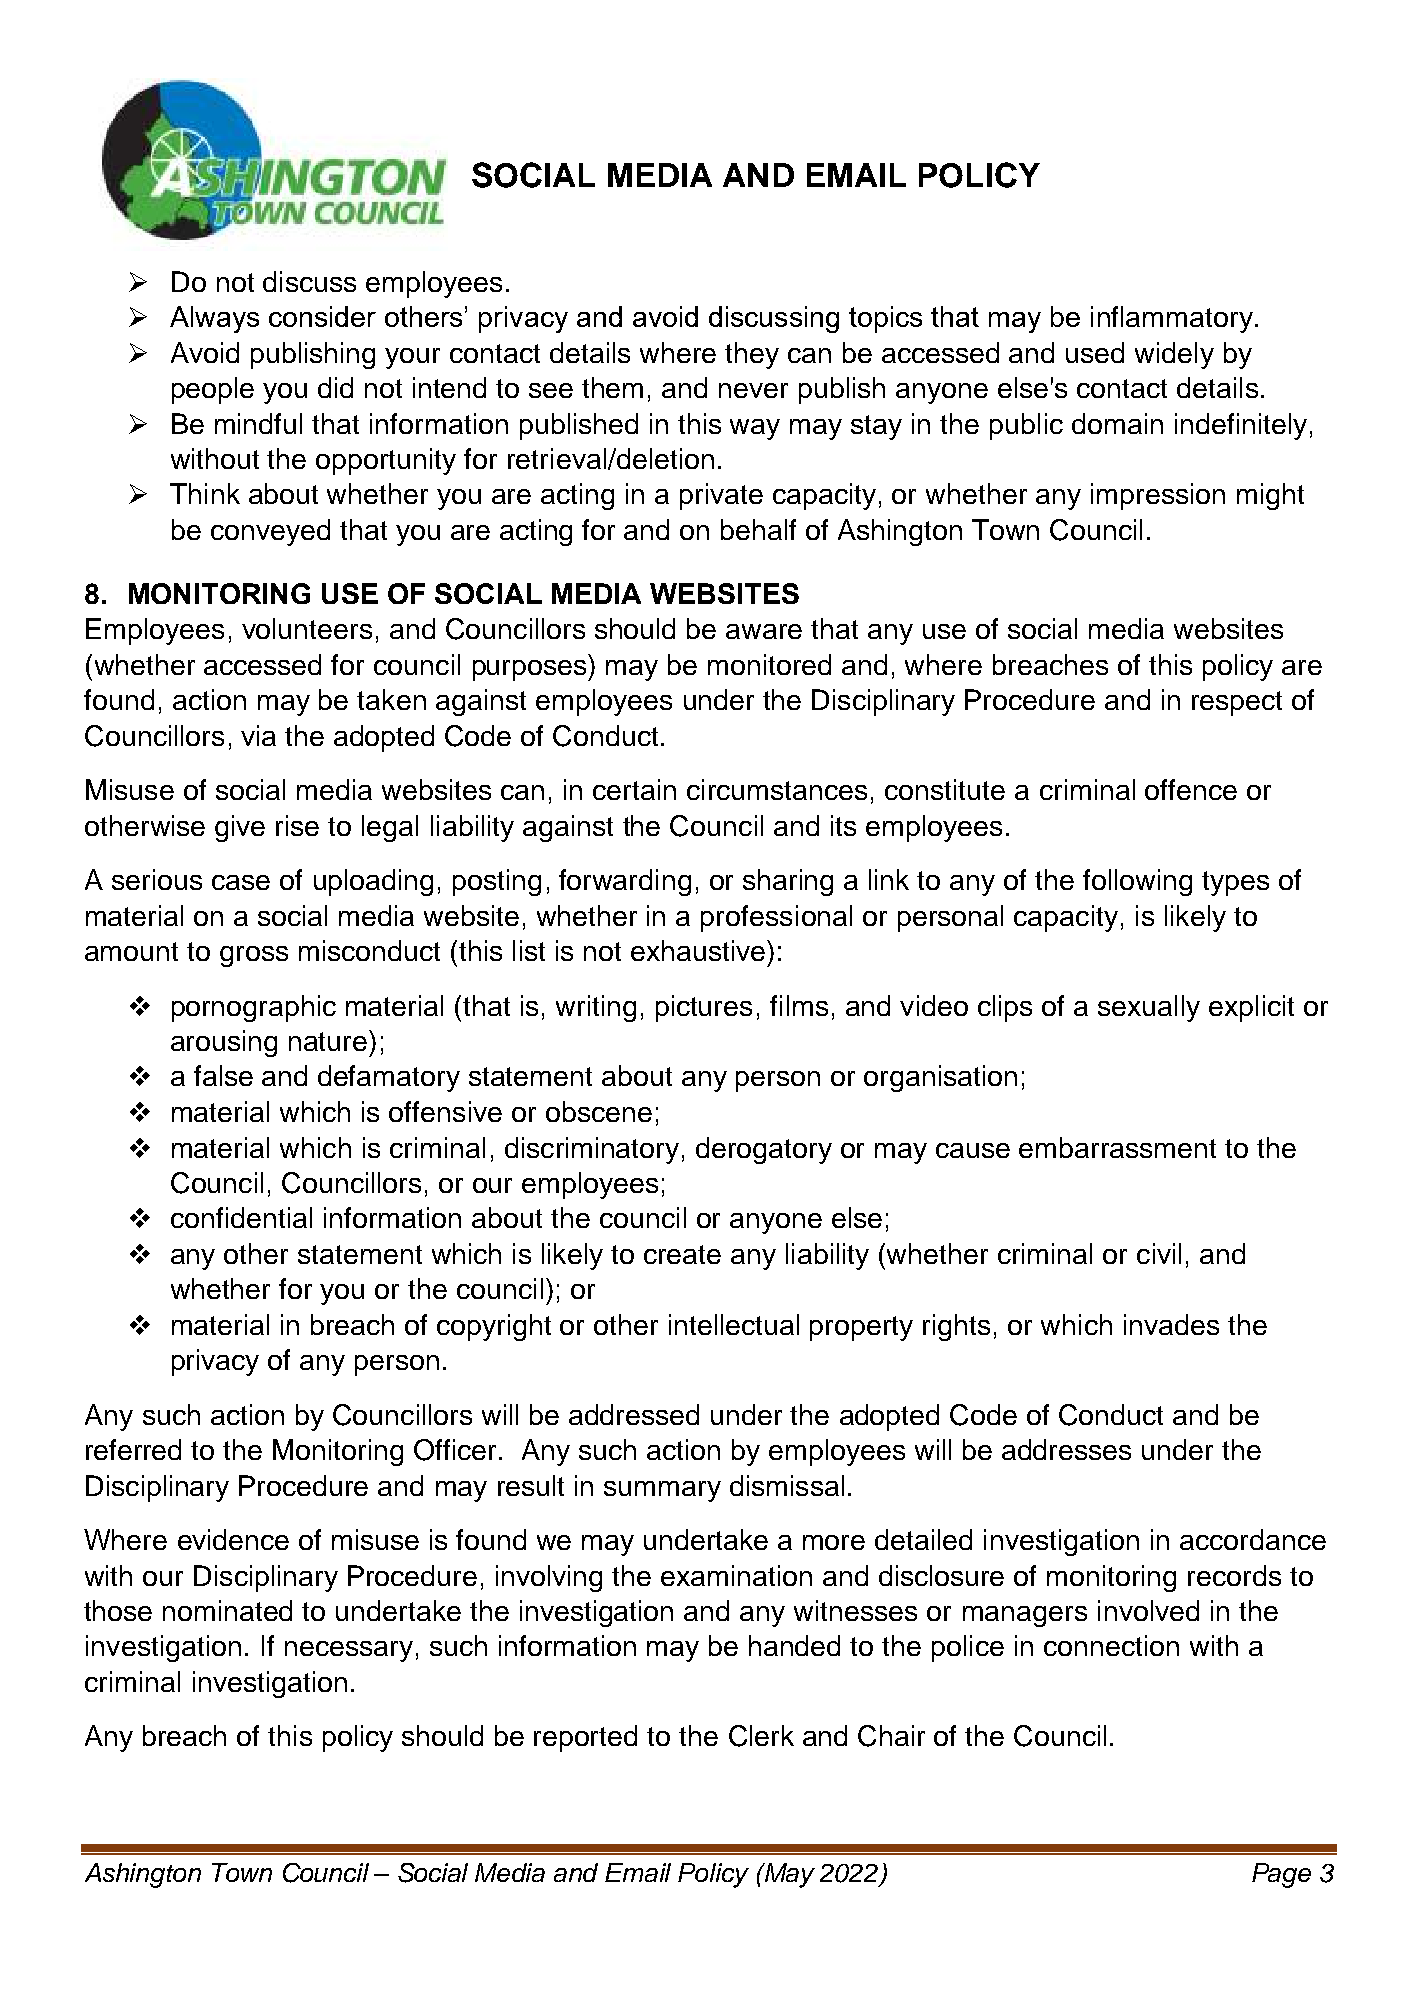  Describe the element at coordinates (223, 1075) in the document. I see `false` at that location.
